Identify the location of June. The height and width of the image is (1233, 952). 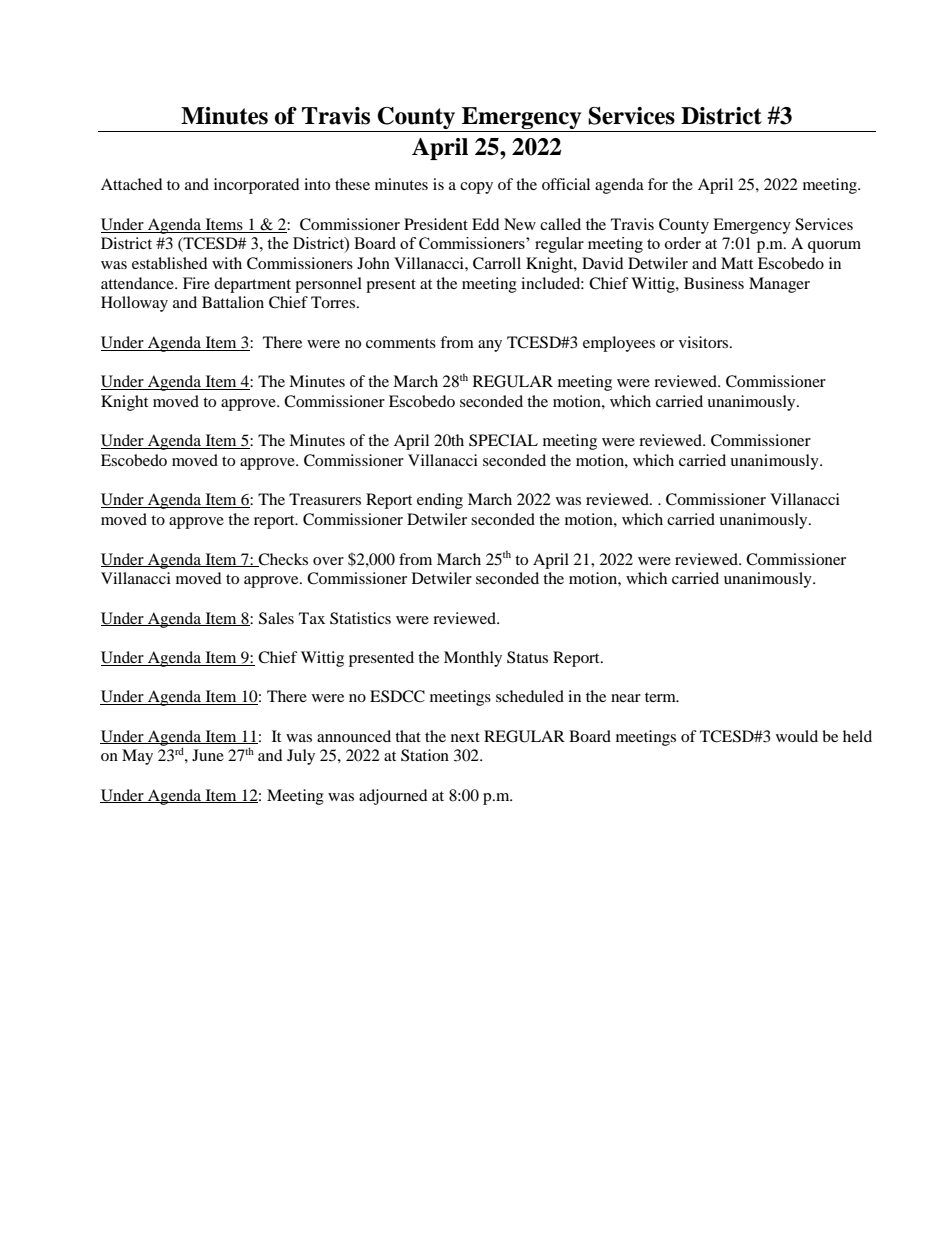
(208, 755).
